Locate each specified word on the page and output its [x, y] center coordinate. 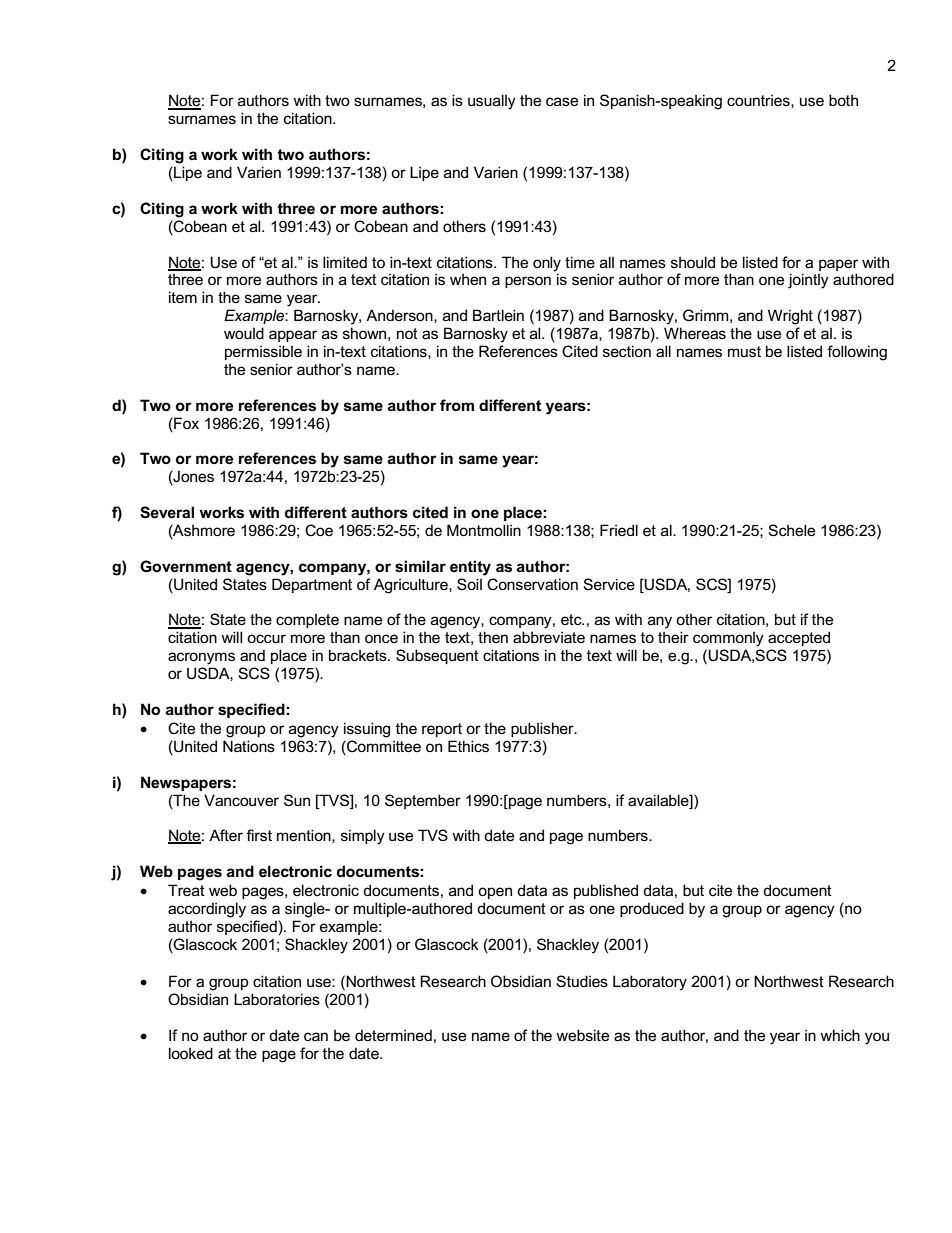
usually [492, 102]
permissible [263, 352]
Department [312, 585]
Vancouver [241, 800]
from [457, 405]
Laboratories [277, 999]
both [843, 100]
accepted [799, 638]
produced [652, 909]
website [582, 1035]
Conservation [532, 584]
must [744, 351]
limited [345, 262]
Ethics [468, 746]
